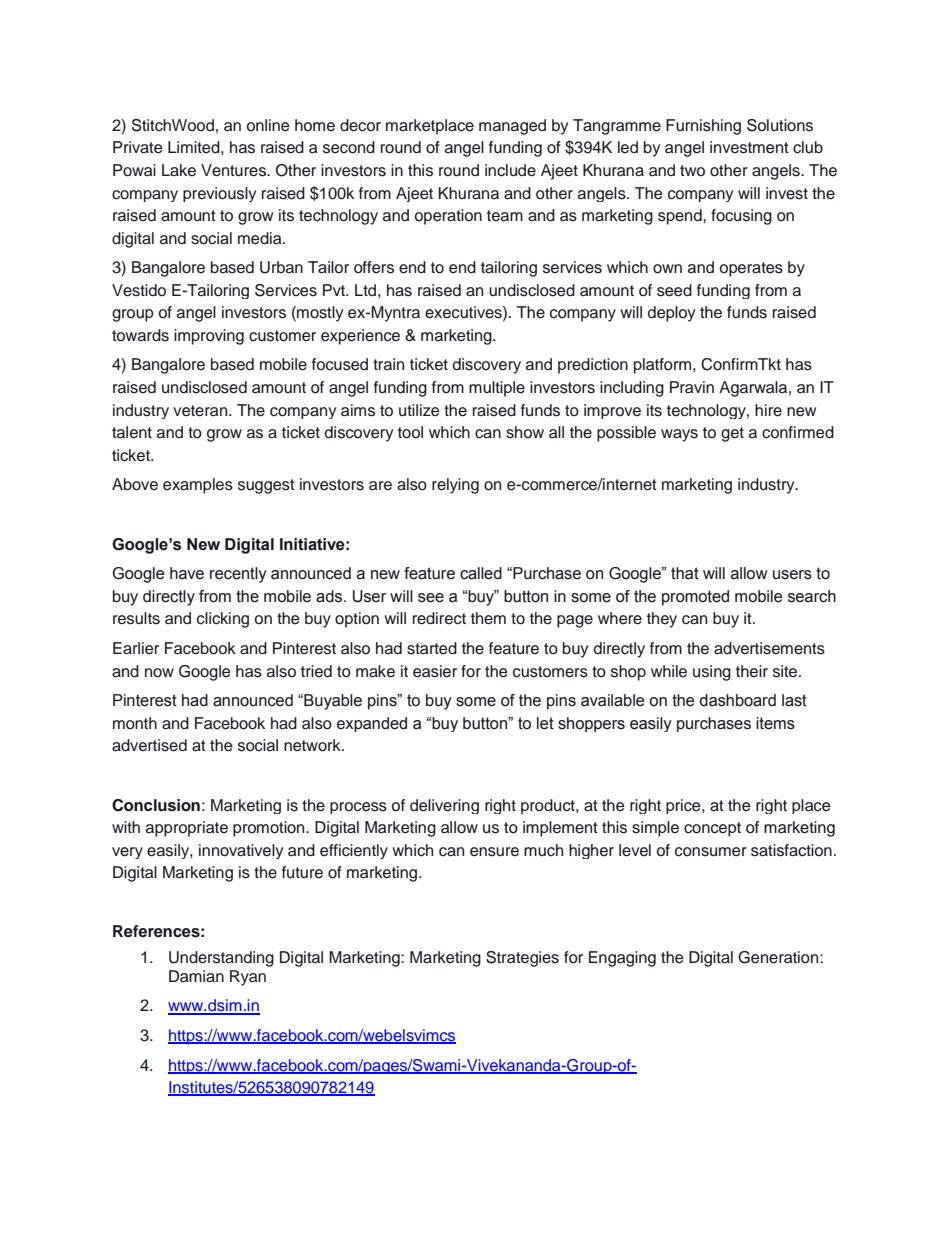 Image resolution: width=952 pixels, height=1233 pixels. Describe the element at coordinates (692, 387) in the document. I see `Pravin` at that location.
